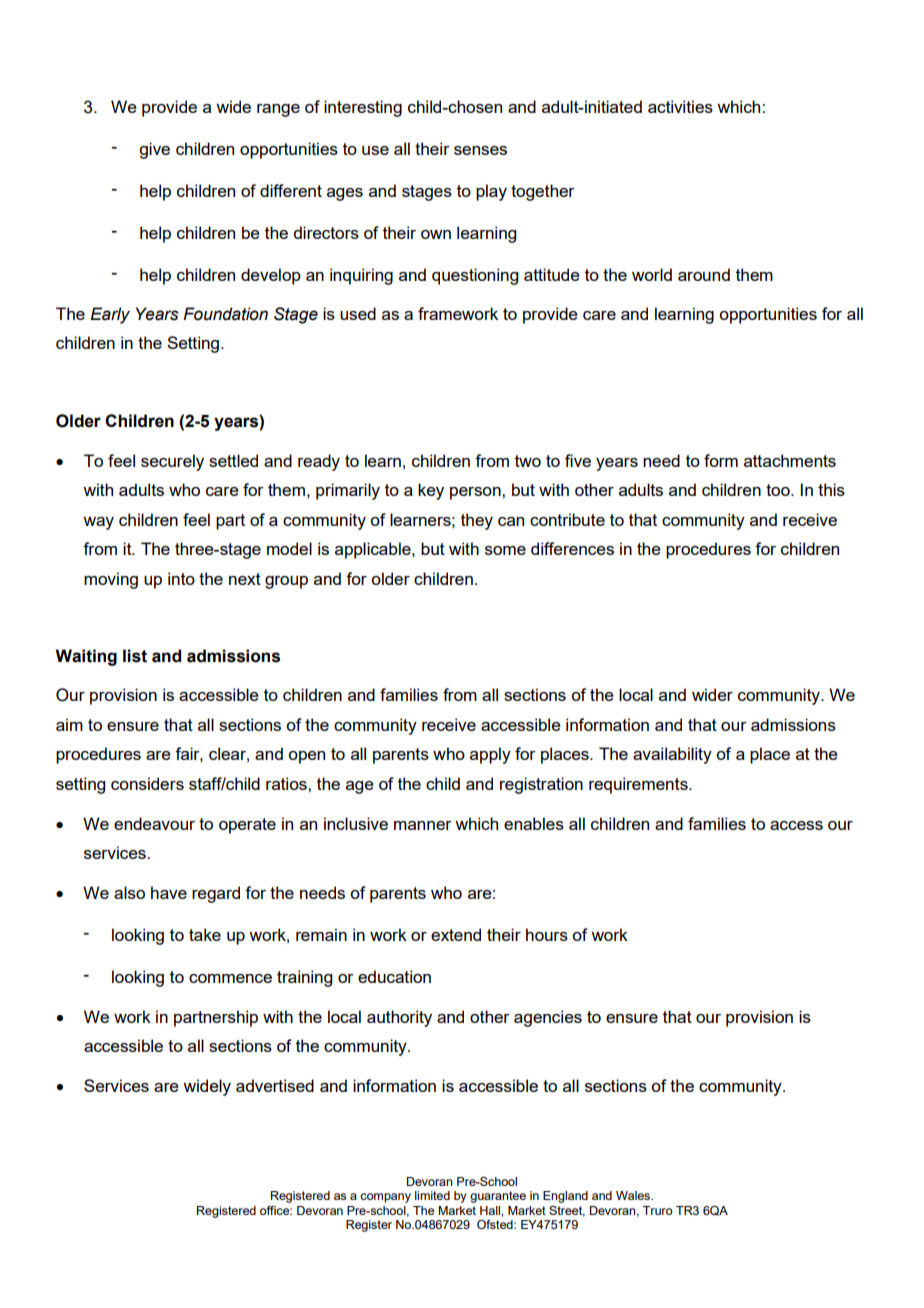  What do you see at coordinates (275, 1085) in the document?
I see `advertised` at bounding box center [275, 1085].
